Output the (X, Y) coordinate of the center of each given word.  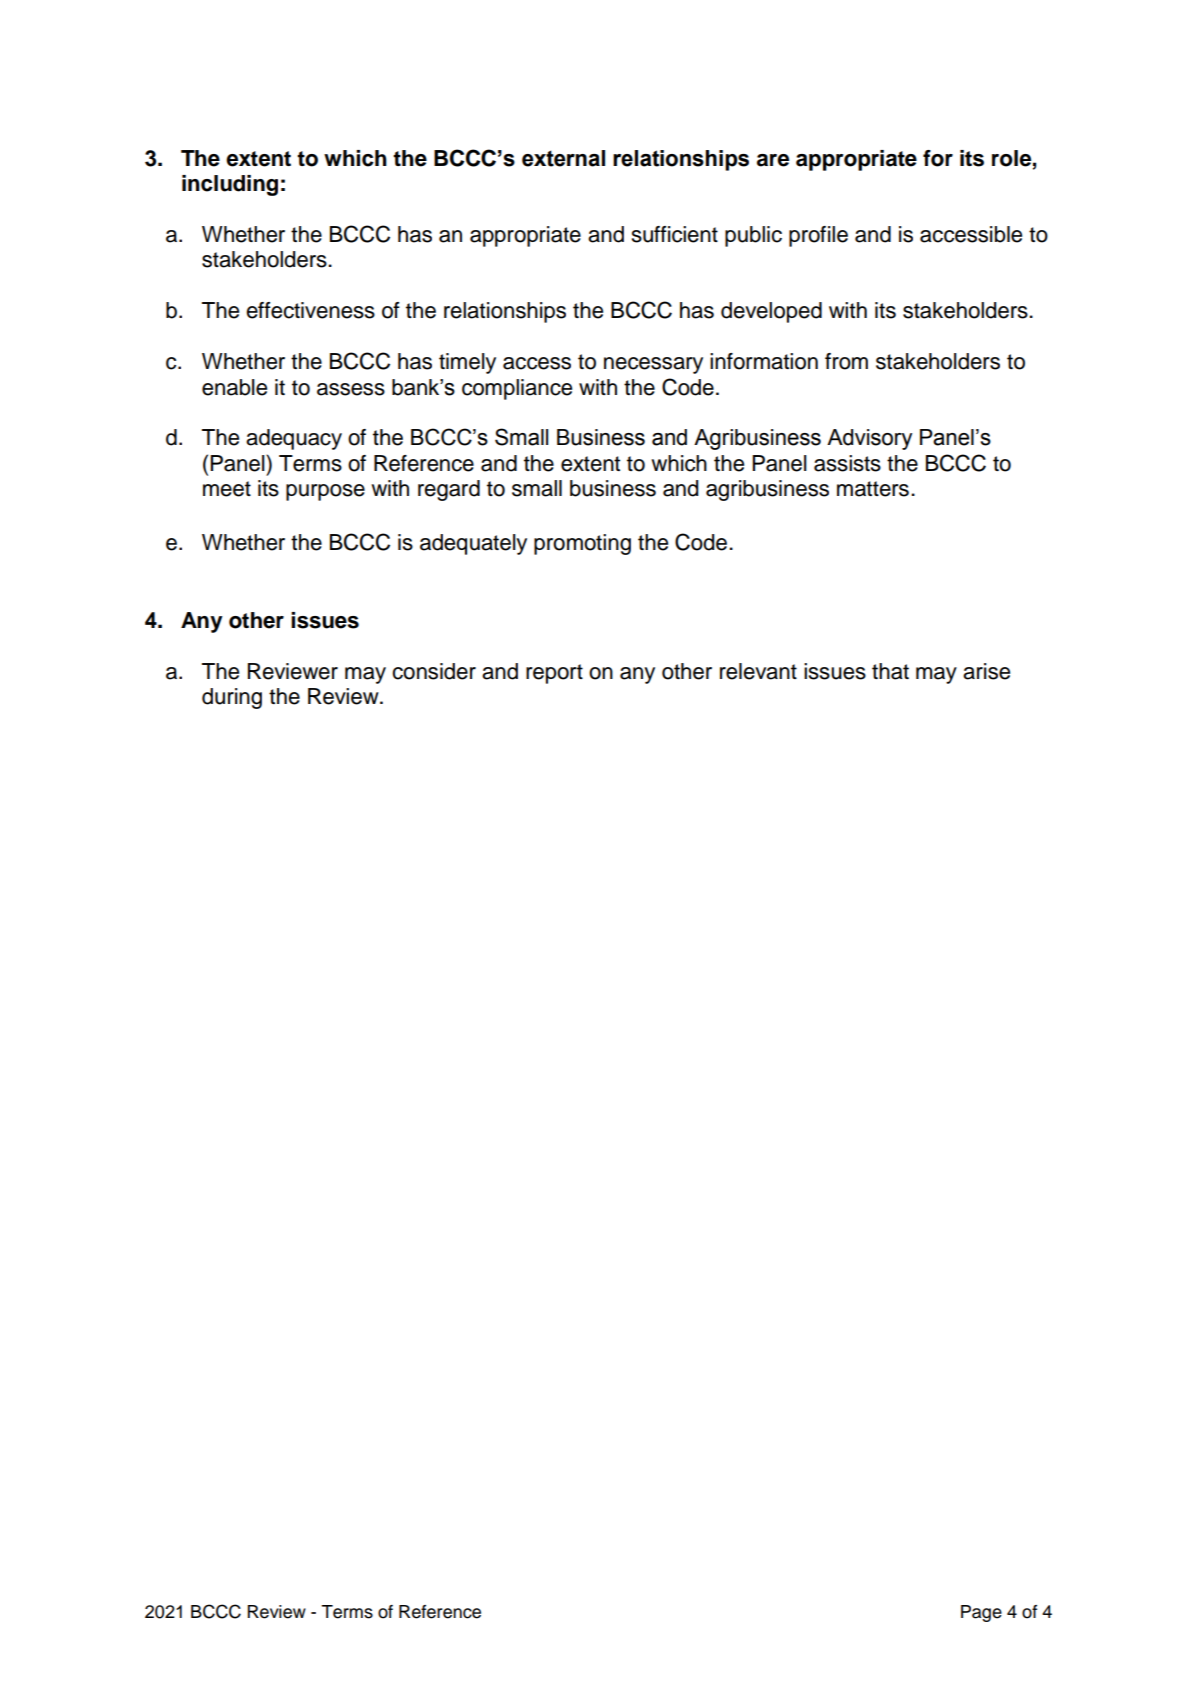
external (563, 158)
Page (981, 1613)
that (890, 671)
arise (986, 671)
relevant (758, 671)
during (232, 698)
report (554, 674)
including (230, 185)
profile (818, 236)
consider (434, 671)
